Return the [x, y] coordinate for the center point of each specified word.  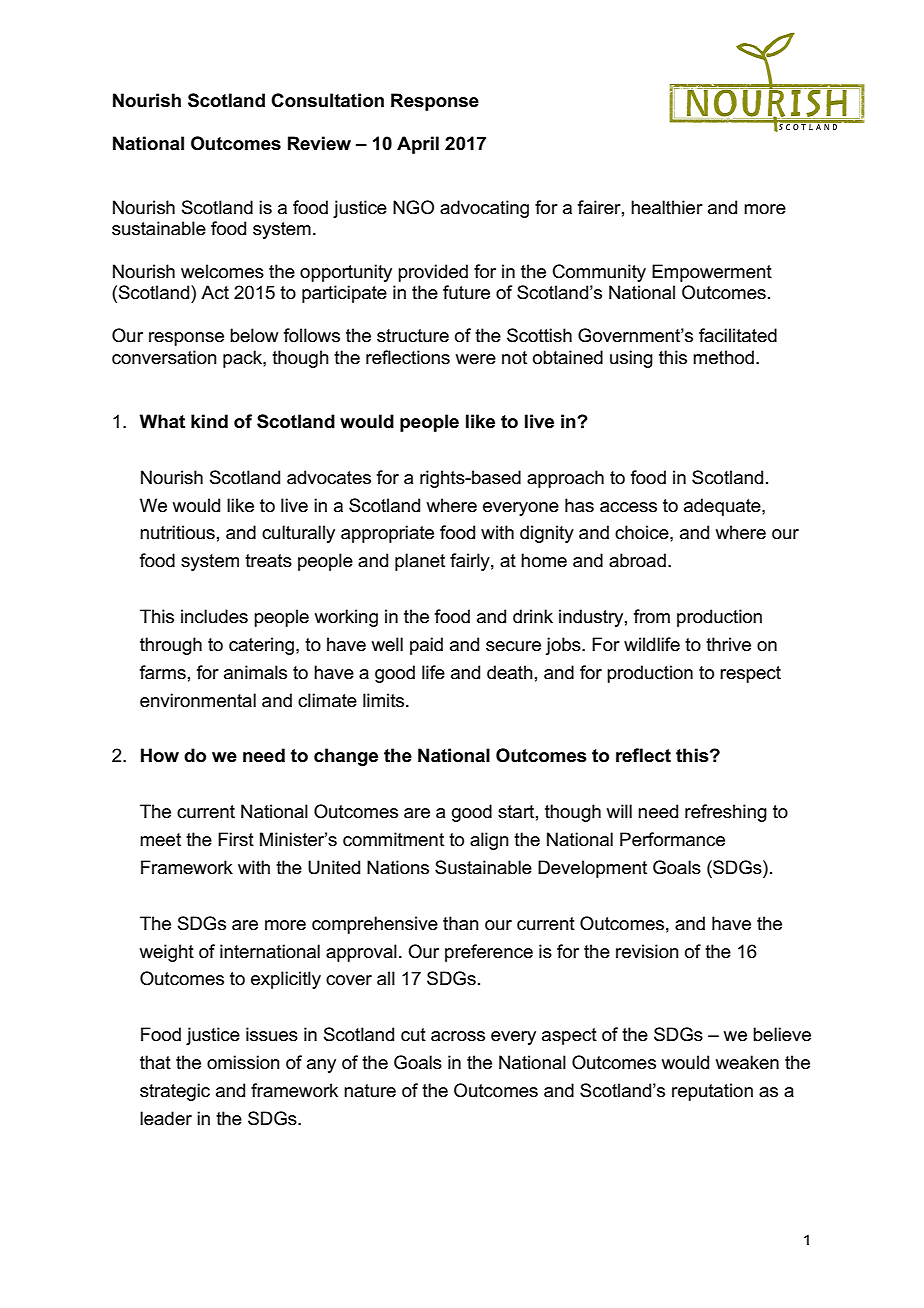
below [254, 335]
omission [243, 1062]
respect [750, 674]
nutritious [177, 532]
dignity [547, 534]
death [510, 672]
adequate [723, 507]
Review [319, 143]
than [461, 923]
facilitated [738, 335]
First [236, 839]
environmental [198, 700]
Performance [672, 839]
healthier [667, 207]
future [466, 292]
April [418, 145]
